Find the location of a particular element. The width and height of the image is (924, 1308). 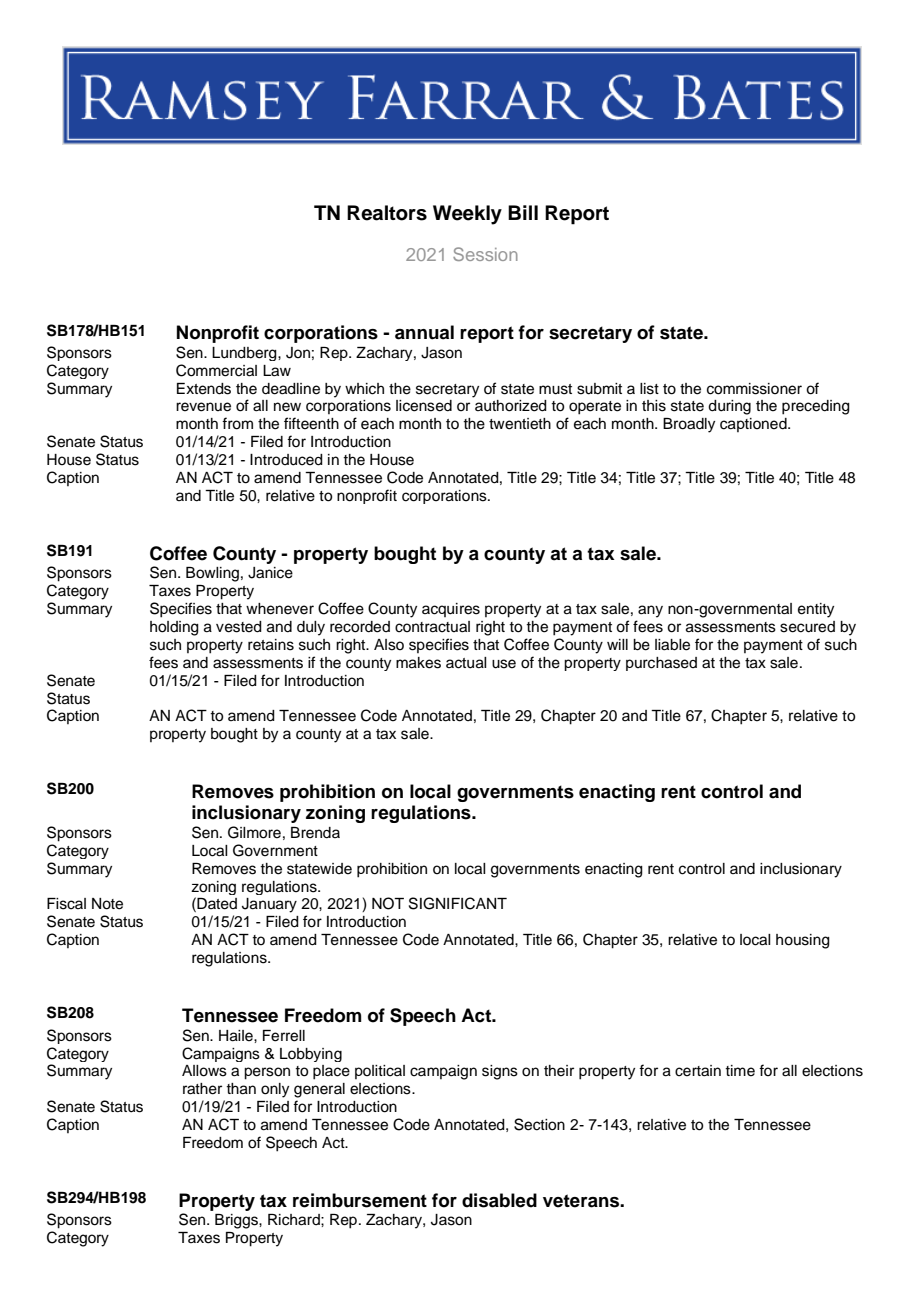

Lundberg is located at coordinates (245, 354).
